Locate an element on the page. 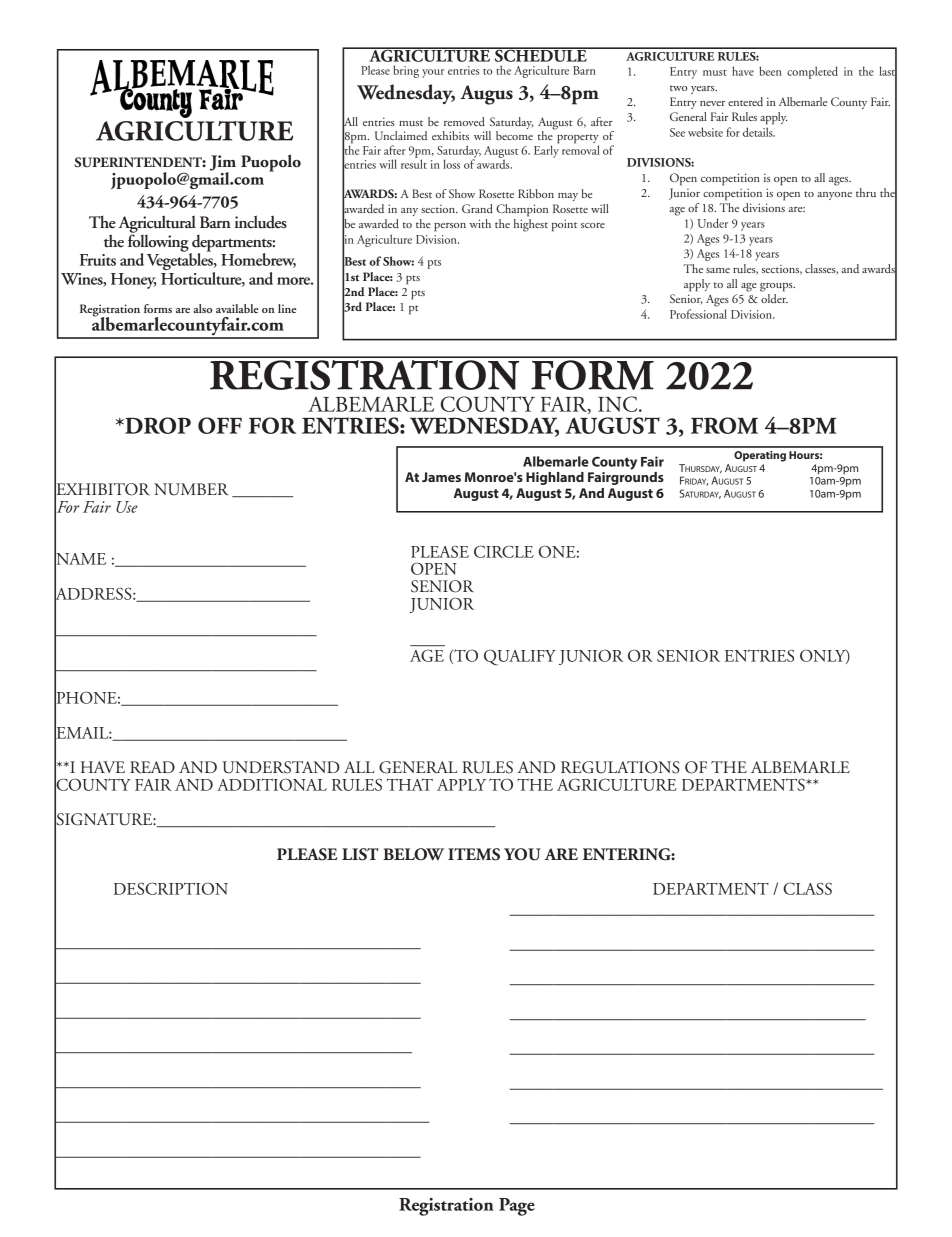 This page has height=1237, width=952. removed is located at coordinates (464, 121).
